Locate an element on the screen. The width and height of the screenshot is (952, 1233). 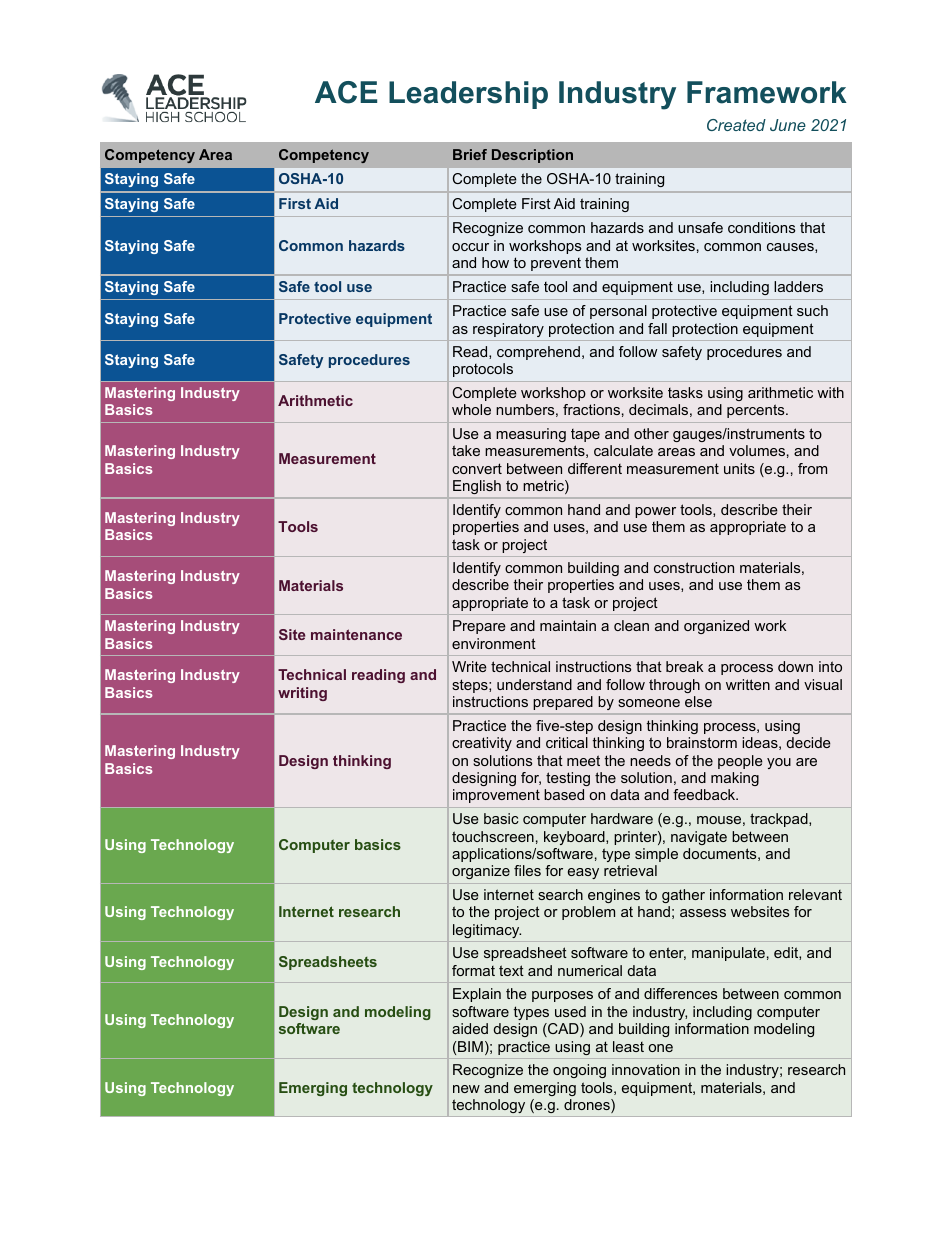
ladders is located at coordinates (798, 286).
